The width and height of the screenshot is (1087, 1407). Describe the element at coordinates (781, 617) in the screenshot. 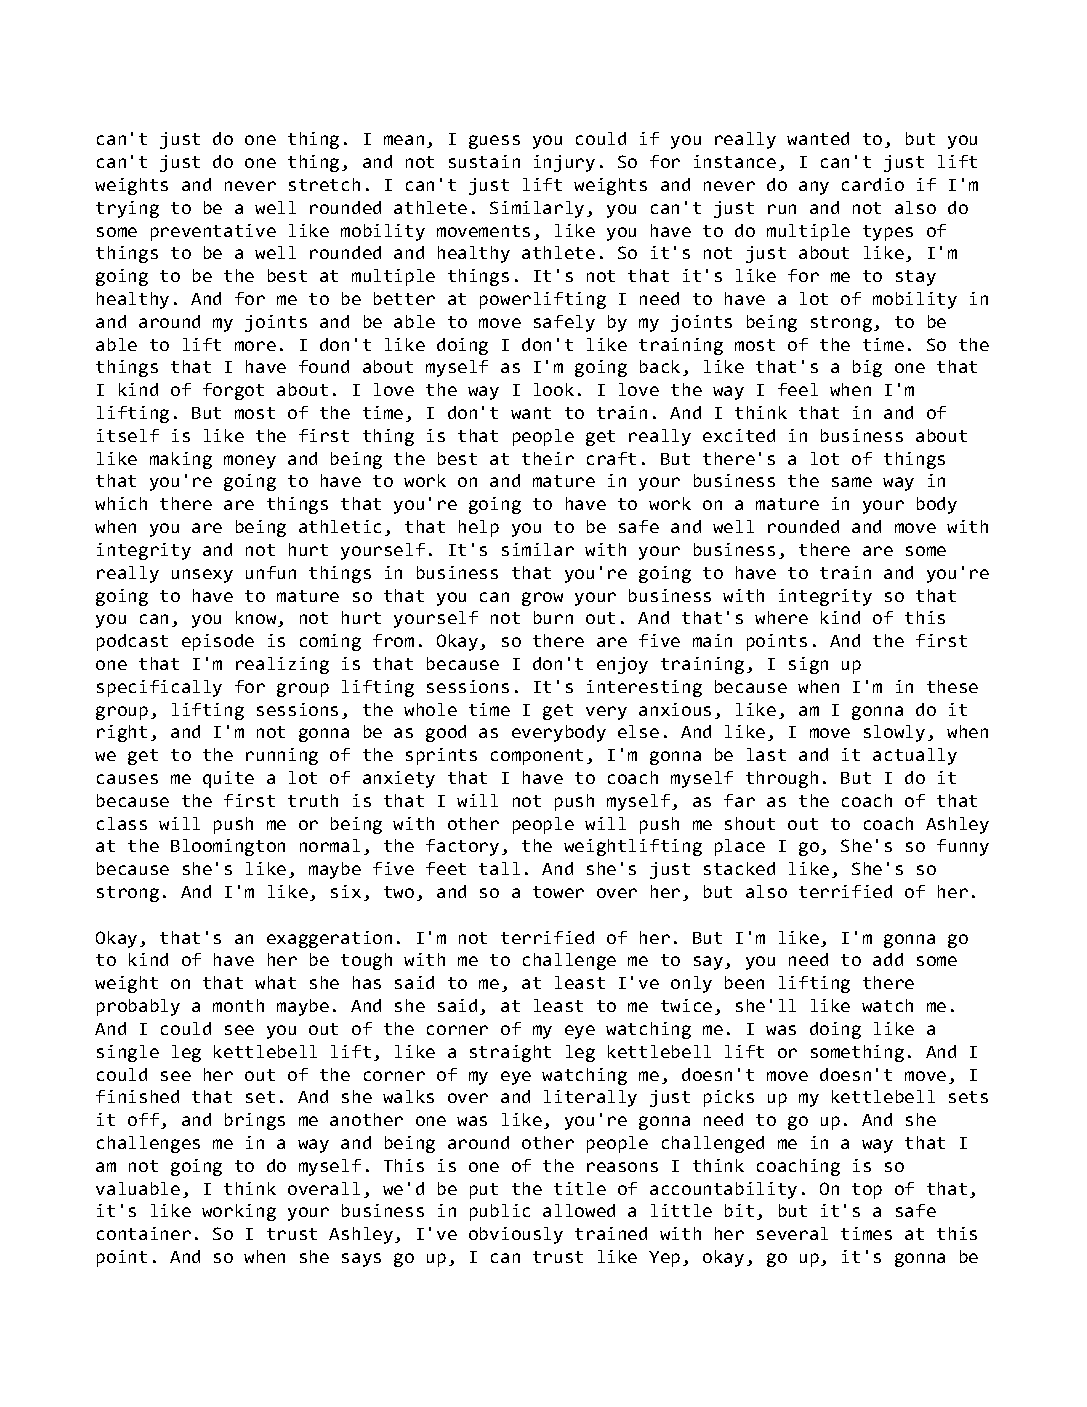

I see `where` at that location.
